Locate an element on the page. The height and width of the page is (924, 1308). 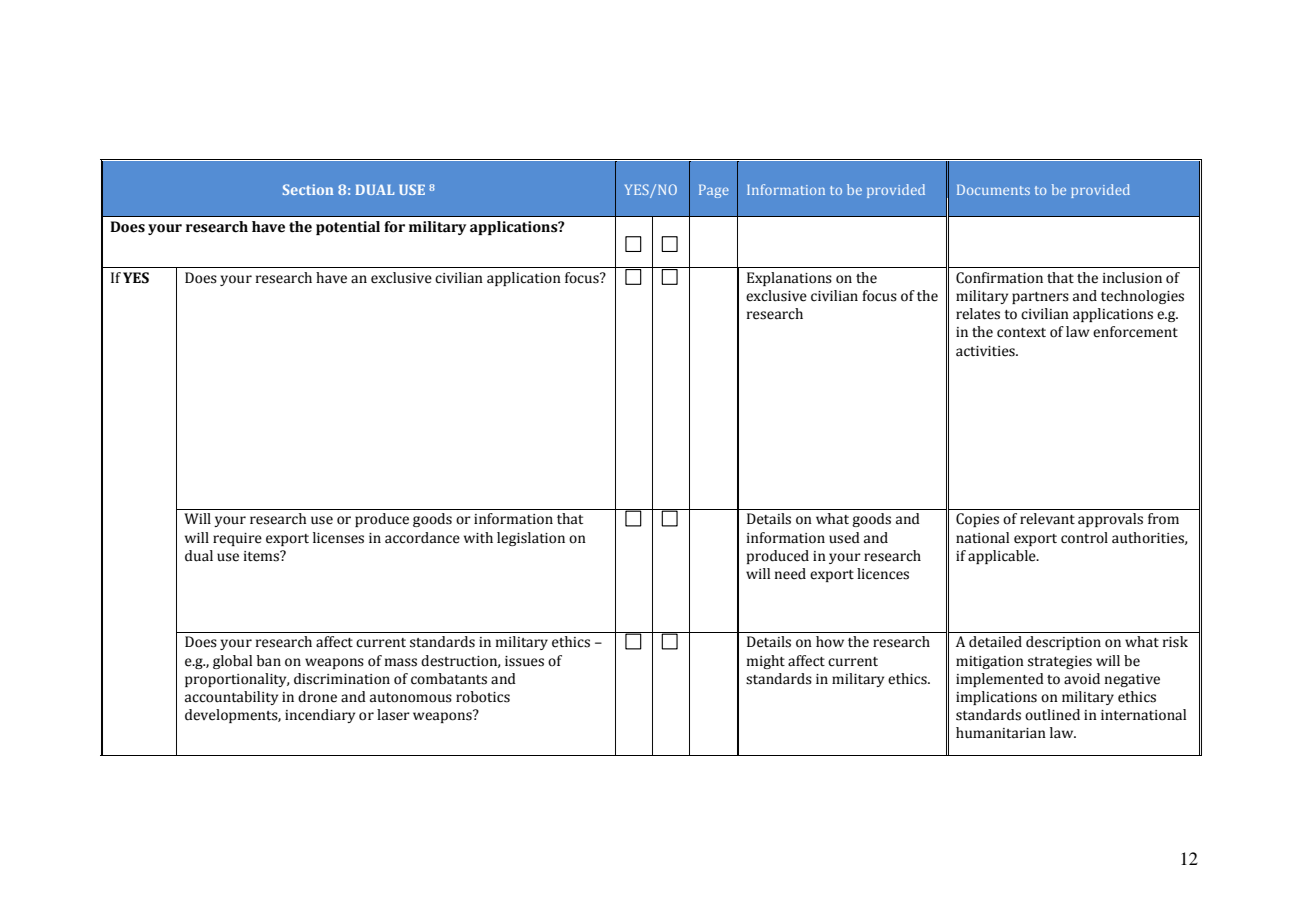
context is located at coordinates (1021, 333).
